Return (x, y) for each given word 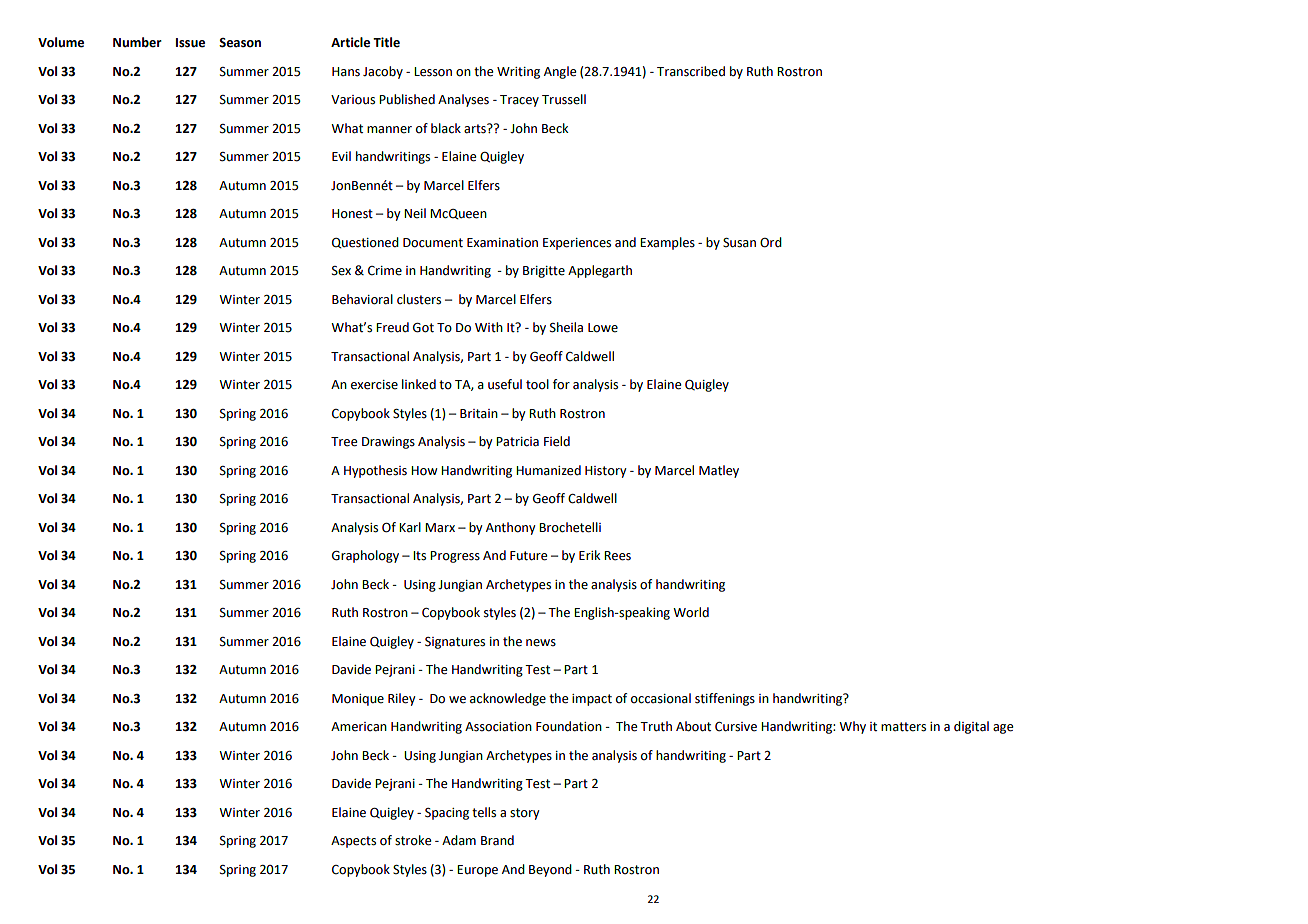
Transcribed (691, 71)
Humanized (548, 470)
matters (903, 727)
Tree (344, 442)
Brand (497, 840)
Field (557, 441)
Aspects (353, 842)
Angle (560, 72)
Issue (190, 43)
